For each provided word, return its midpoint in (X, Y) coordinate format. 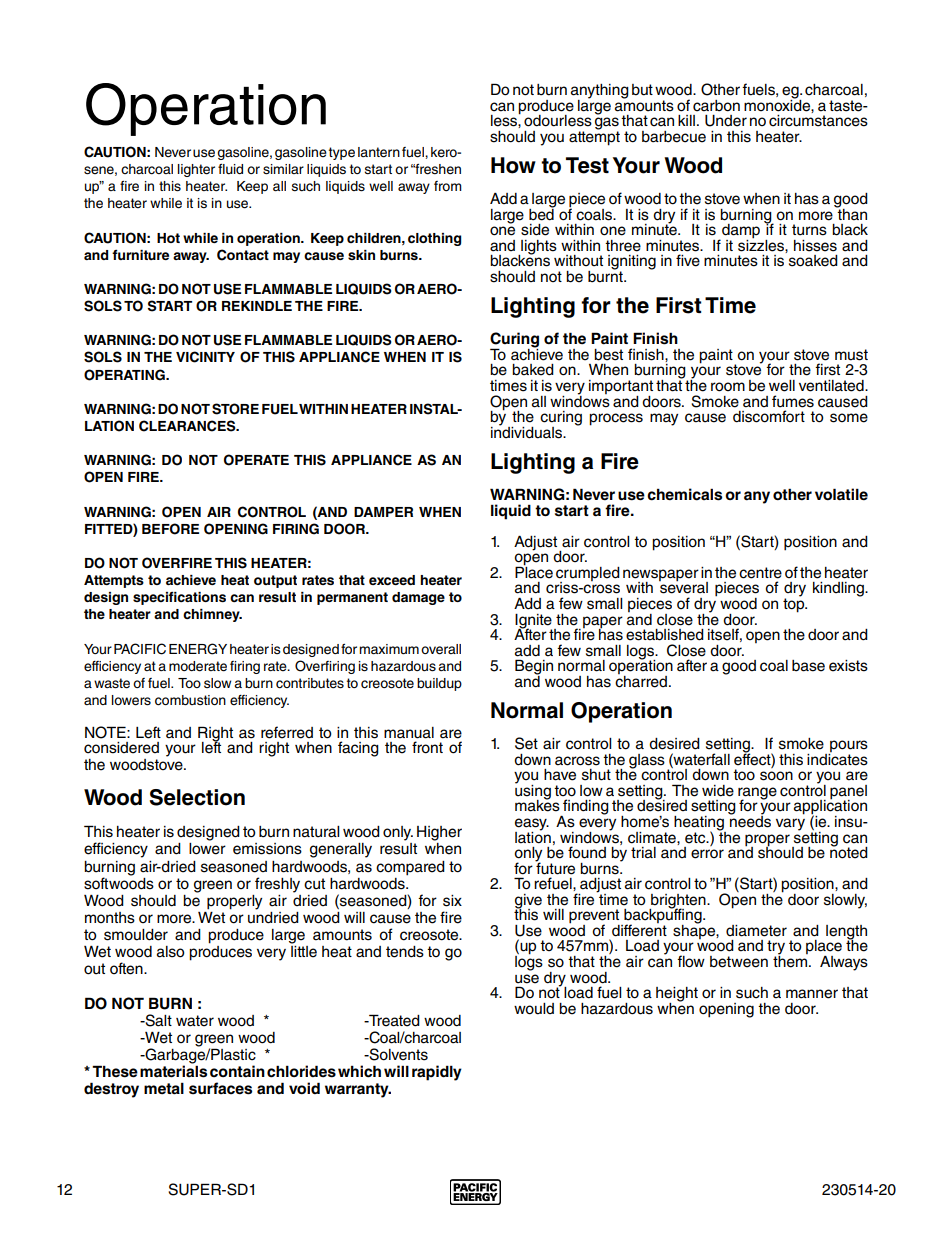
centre (760, 573)
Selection (197, 797)
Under (726, 121)
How (513, 165)
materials (173, 1070)
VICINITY (205, 357)
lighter (196, 170)
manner (812, 994)
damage (418, 598)
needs (749, 820)
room (728, 387)
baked (533, 370)
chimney (212, 615)
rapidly (437, 1073)
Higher (439, 833)
